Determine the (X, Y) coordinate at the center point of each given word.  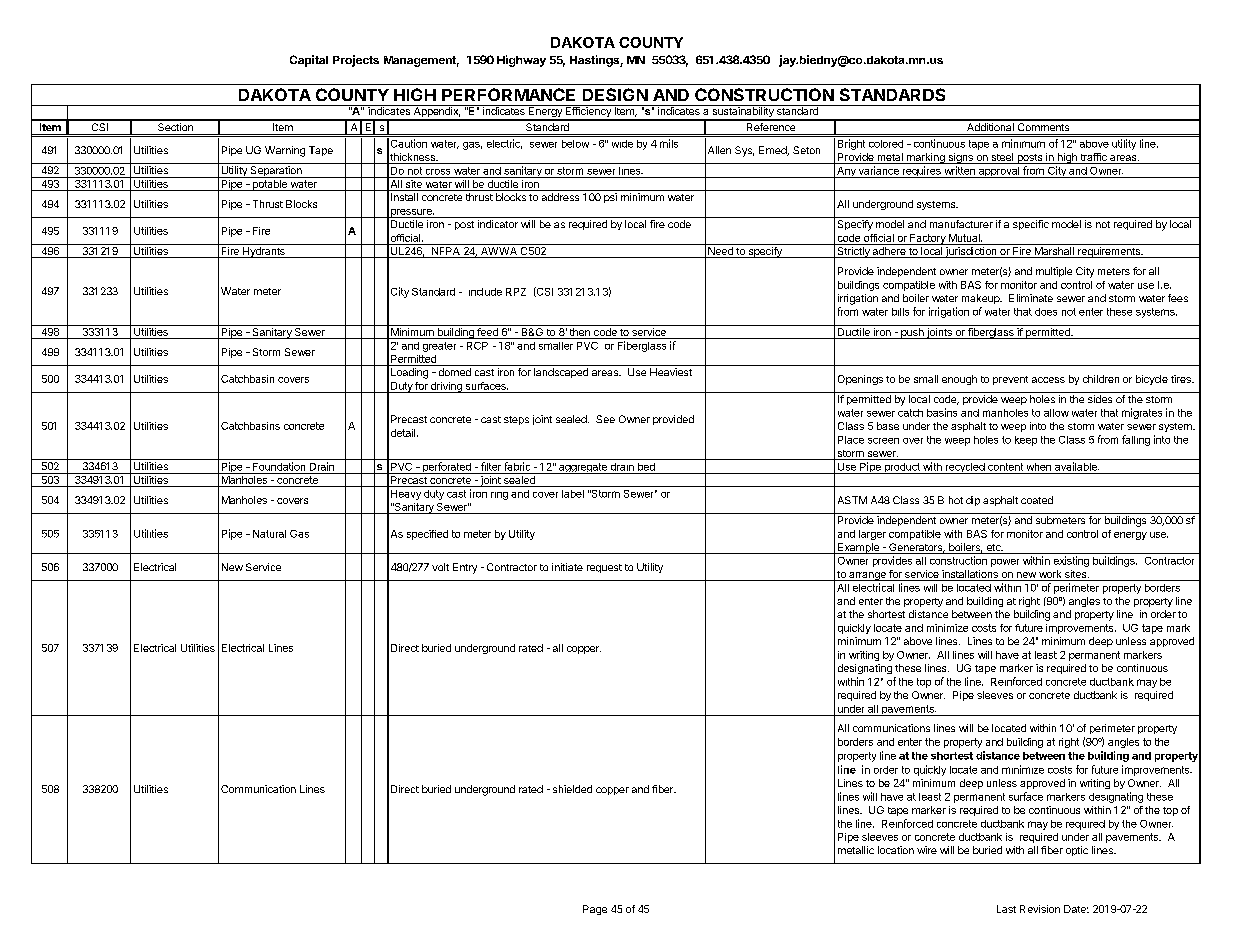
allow (1056, 413)
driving (446, 387)
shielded (572, 789)
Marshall (1054, 252)
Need (720, 252)
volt (440, 567)
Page (595, 910)
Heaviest (671, 372)
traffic (1093, 158)
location (896, 850)
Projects (356, 61)
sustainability (743, 112)
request (604, 568)
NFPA (445, 252)
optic (1077, 851)
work (1050, 575)
